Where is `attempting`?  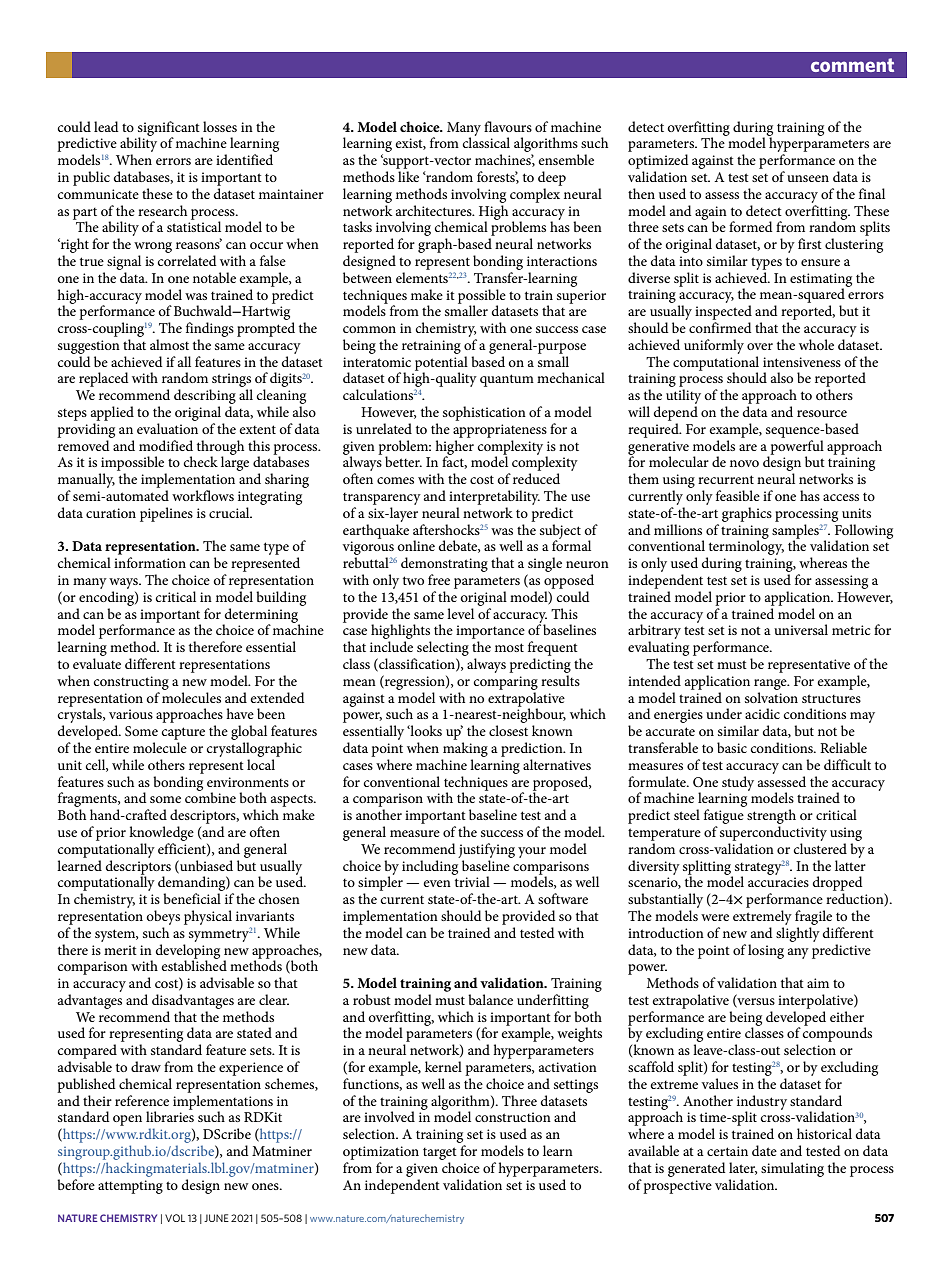 attempting is located at coordinates (130, 1187).
